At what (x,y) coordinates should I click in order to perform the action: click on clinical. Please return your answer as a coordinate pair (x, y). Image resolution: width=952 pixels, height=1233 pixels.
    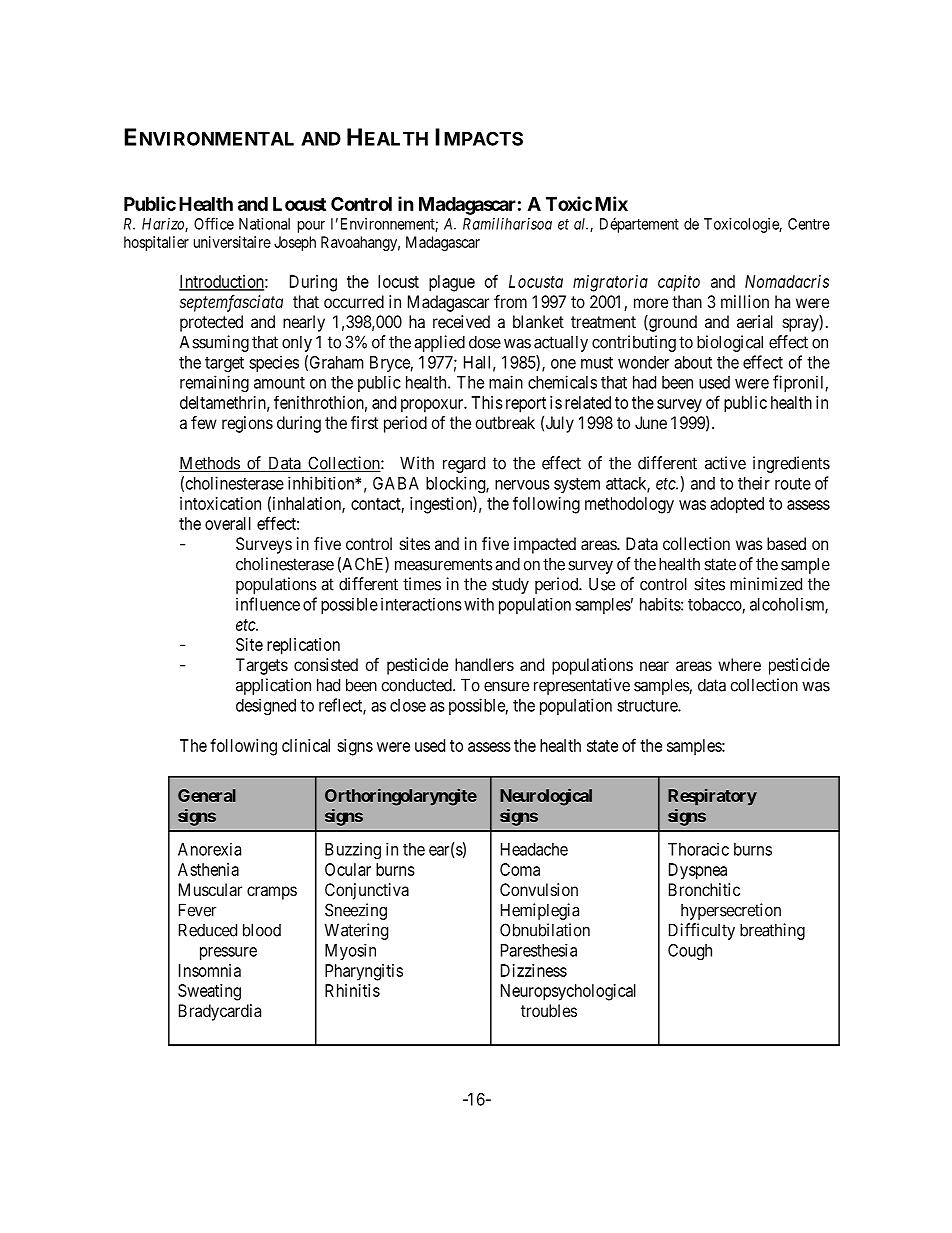
    Looking at the image, I should click on (306, 745).
